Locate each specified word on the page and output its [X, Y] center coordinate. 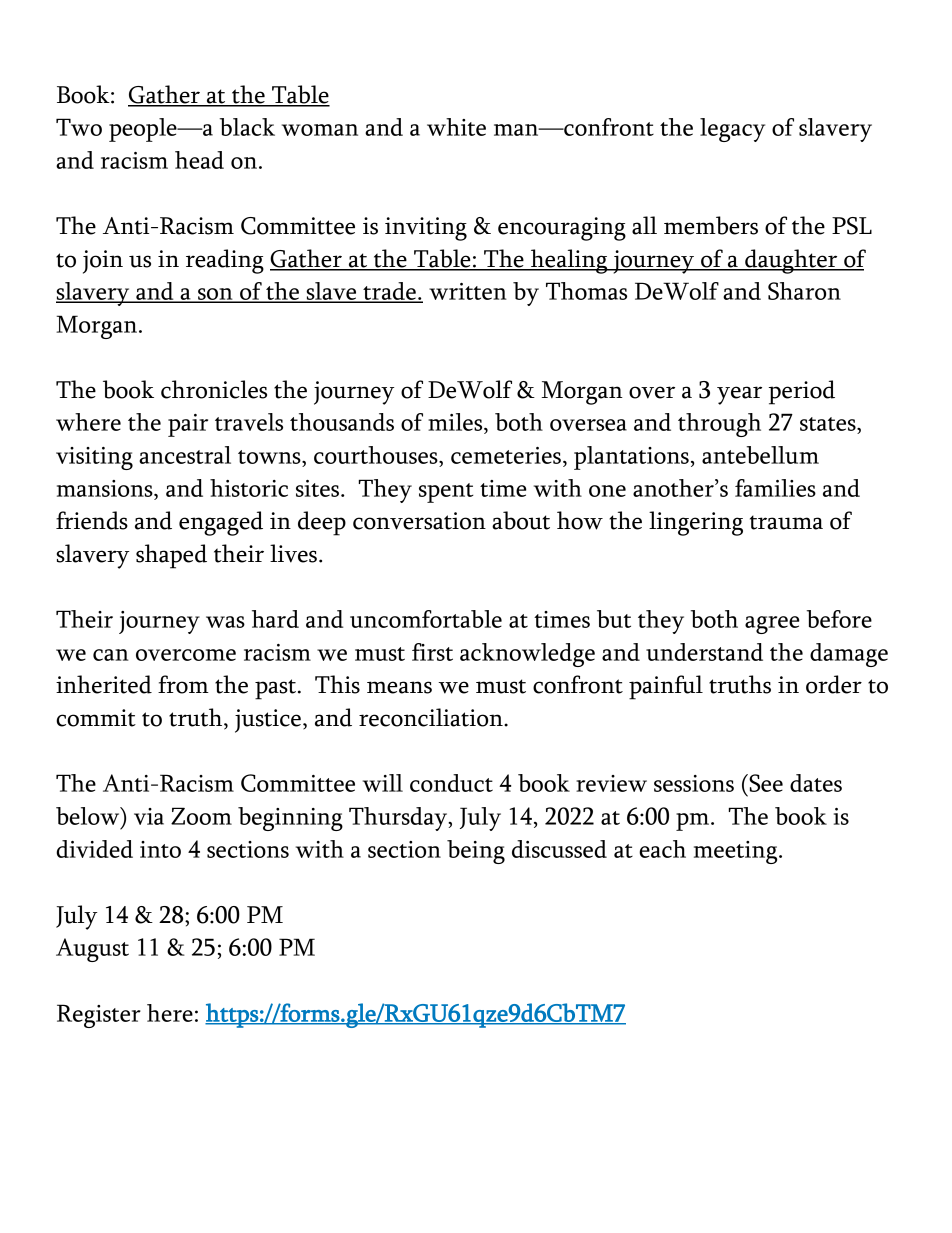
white [456, 127]
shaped [171, 556]
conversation [419, 521]
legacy [732, 130]
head [199, 160]
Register [99, 1016]
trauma [786, 522]
